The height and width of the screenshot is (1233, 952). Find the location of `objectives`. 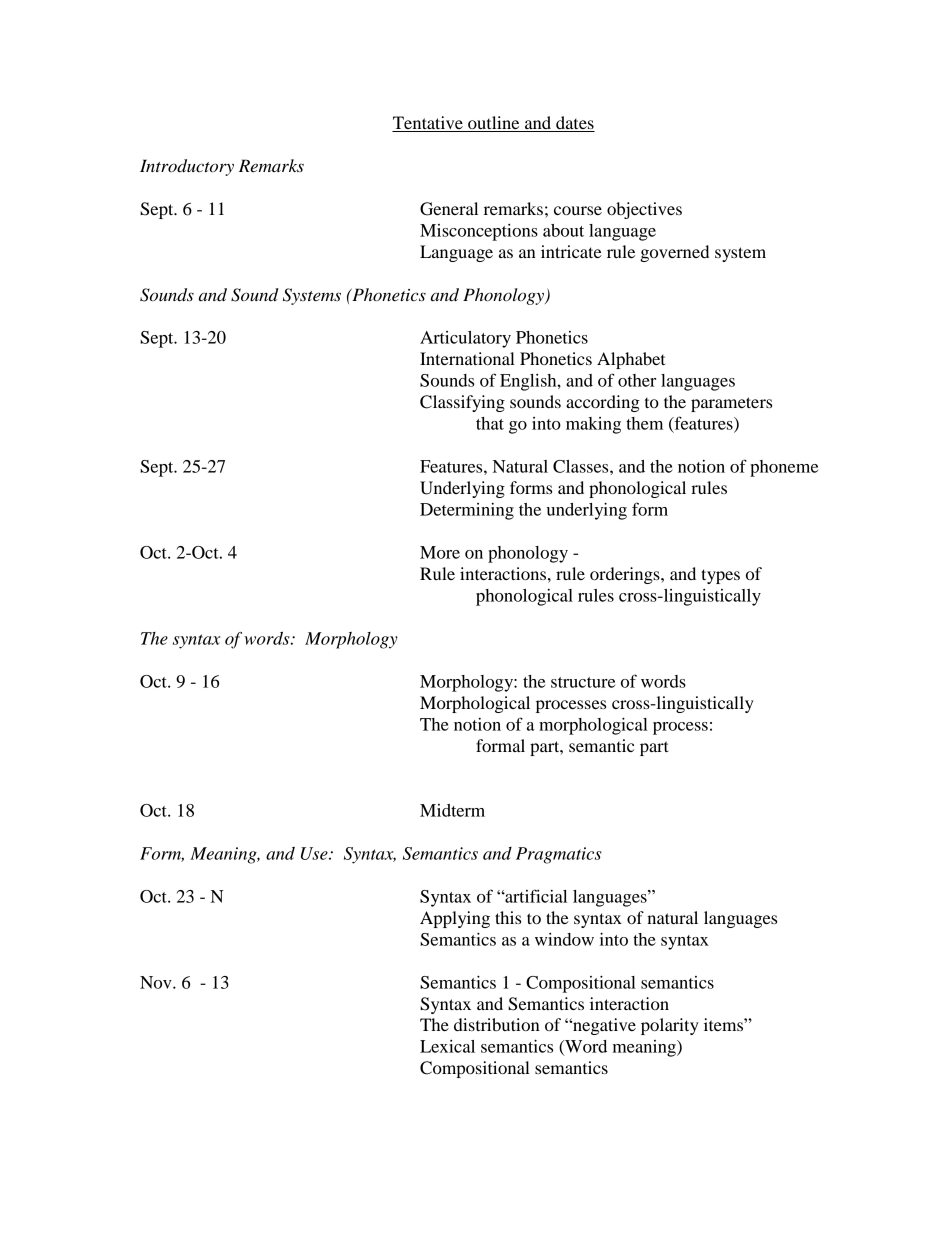

objectives is located at coordinates (644, 210).
